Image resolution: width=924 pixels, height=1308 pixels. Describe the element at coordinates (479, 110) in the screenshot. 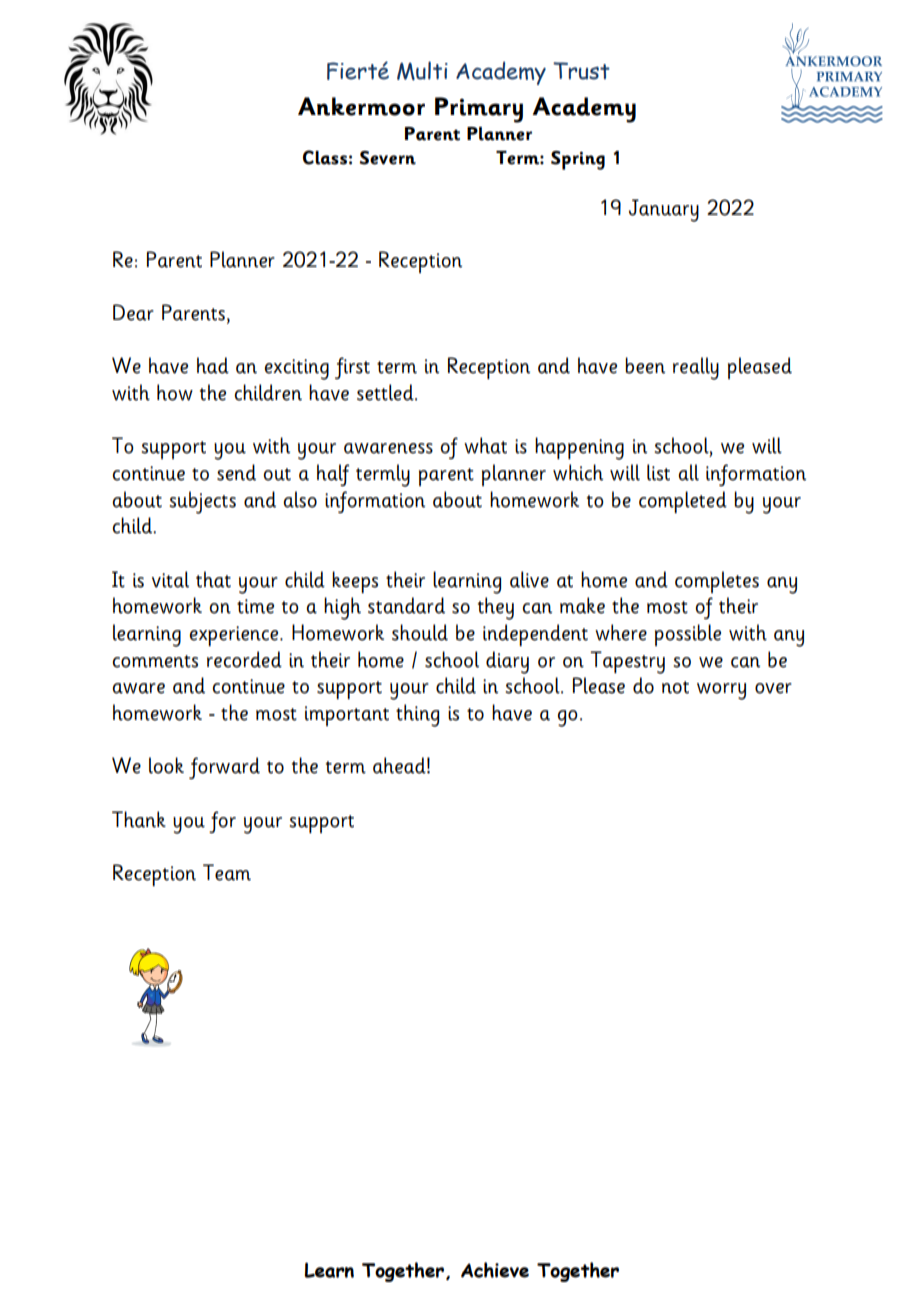

I see `Primary` at that location.
